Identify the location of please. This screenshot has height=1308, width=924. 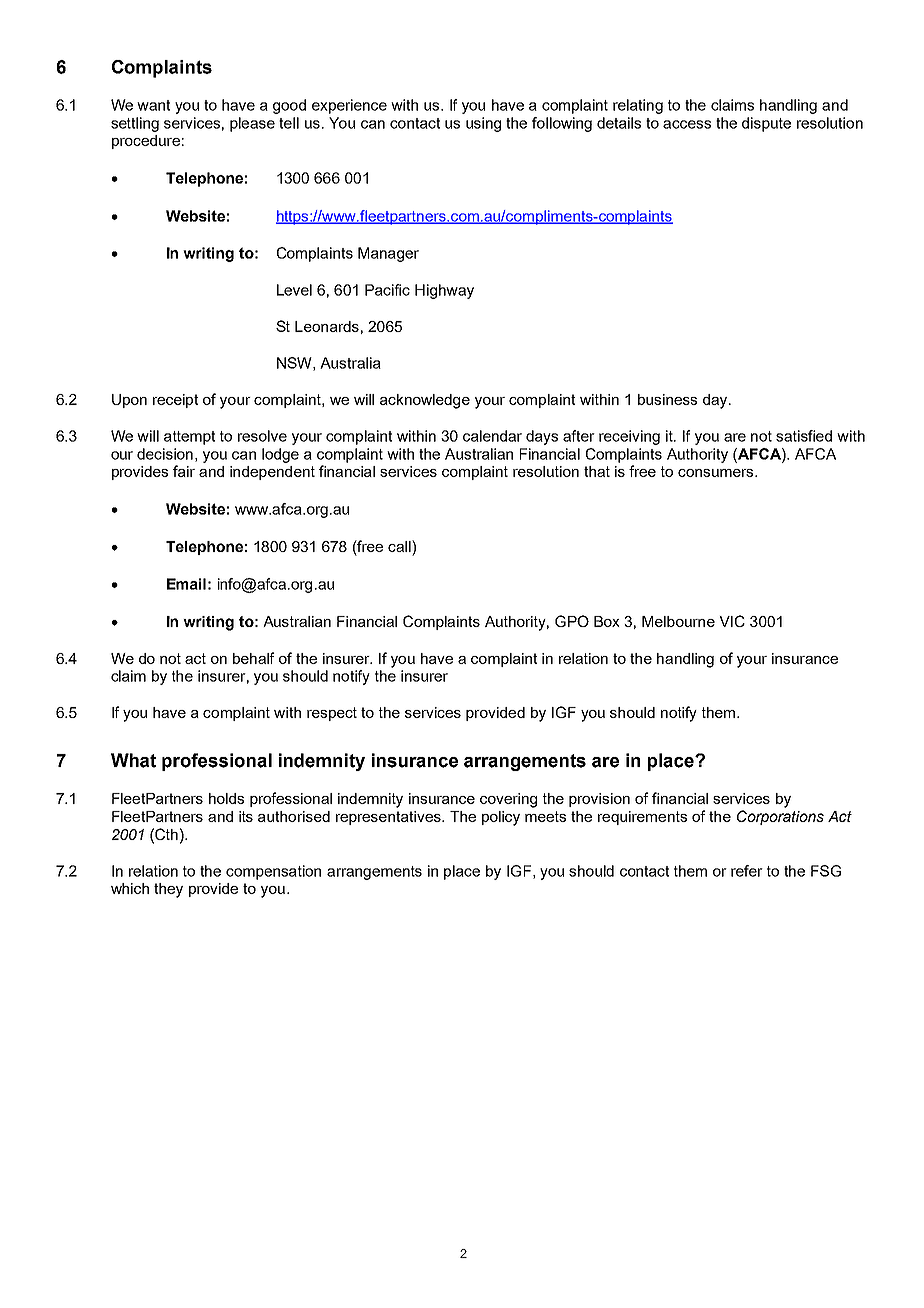
(252, 124).
